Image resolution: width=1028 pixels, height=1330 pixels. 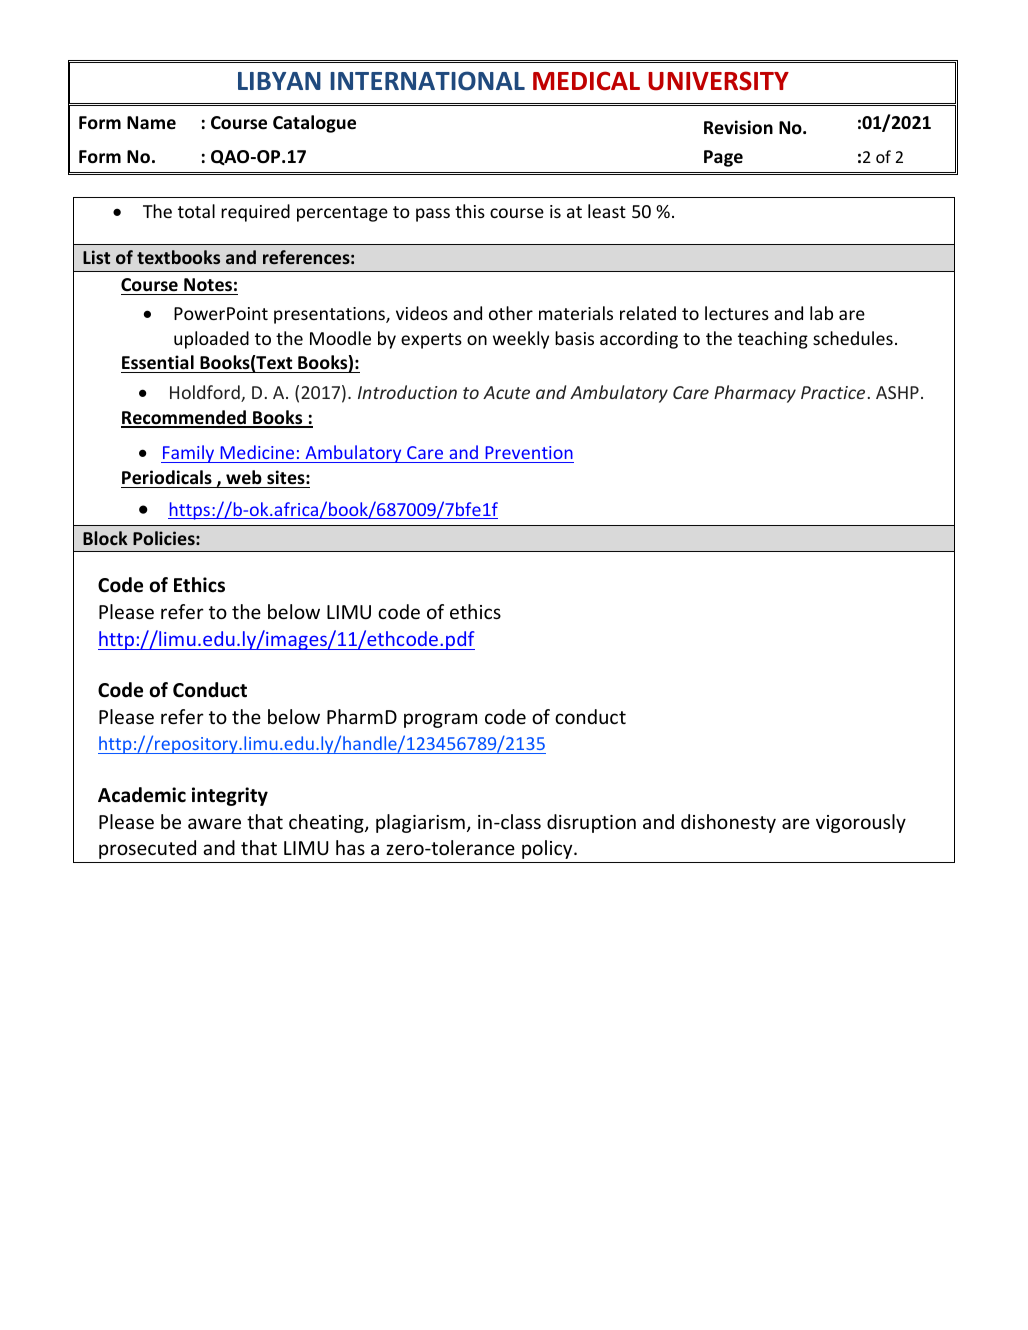 What do you see at coordinates (211, 340) in the image?
I see `uploaded` at bounding box center [211, 340].
